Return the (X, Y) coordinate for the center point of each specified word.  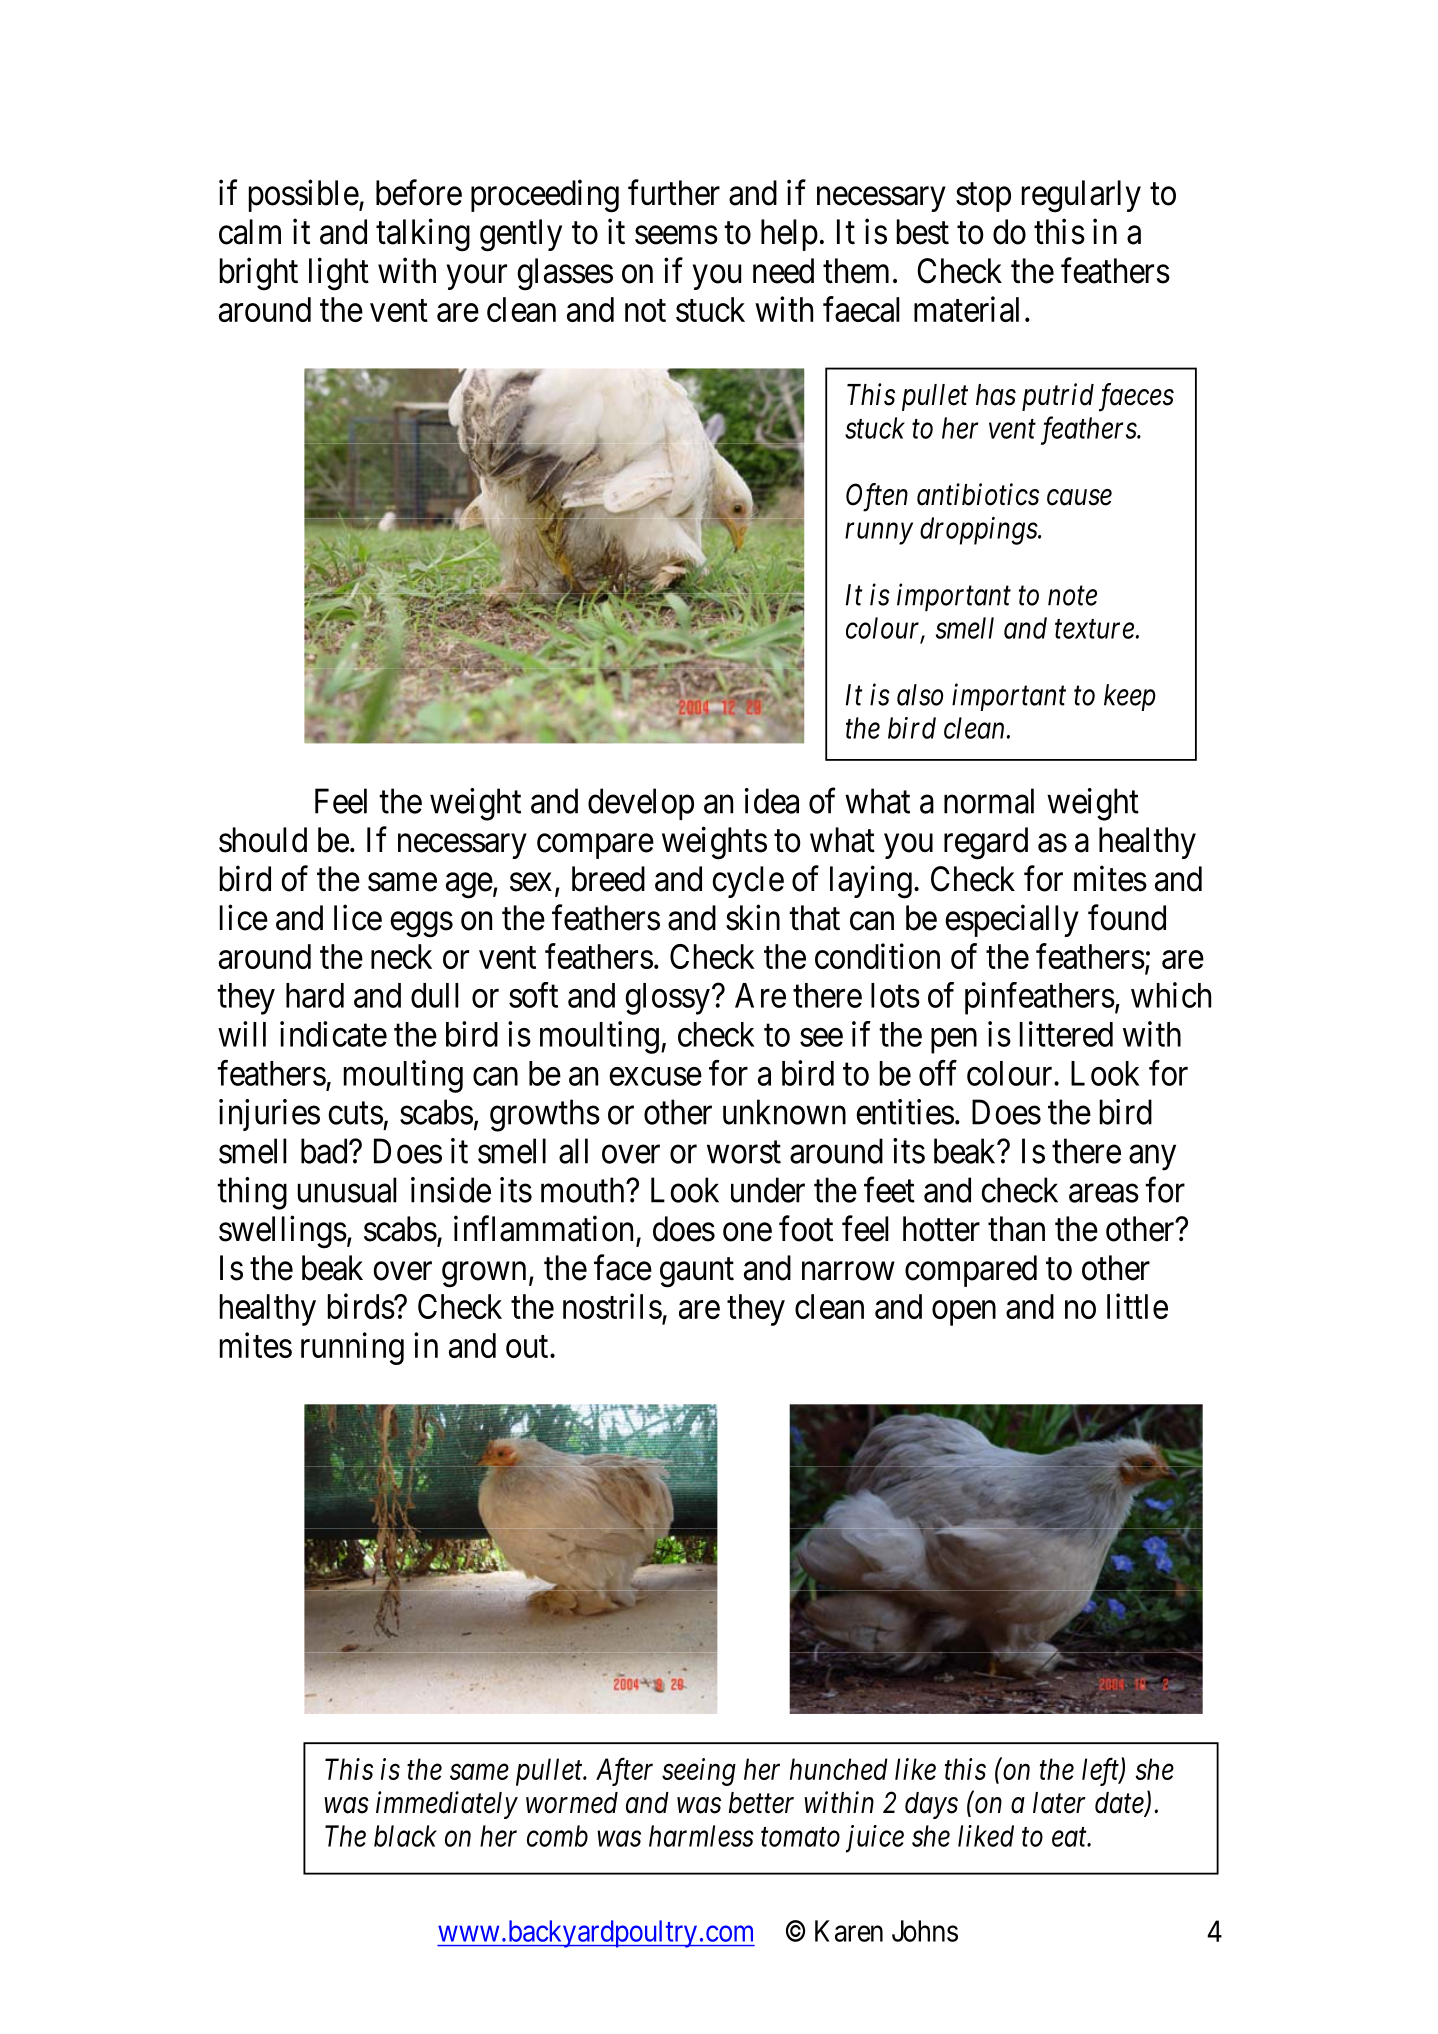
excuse (655, 1076)
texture (1094, 629)
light (339, 274)
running (352, 1348)
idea (772, 801)
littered (1066, 1034)
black (405, 1836)
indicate (333, 1034)
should (263, 840)
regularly (1081, 196)
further (674, 193)
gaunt (697, 1273)
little (1137, 1306)
